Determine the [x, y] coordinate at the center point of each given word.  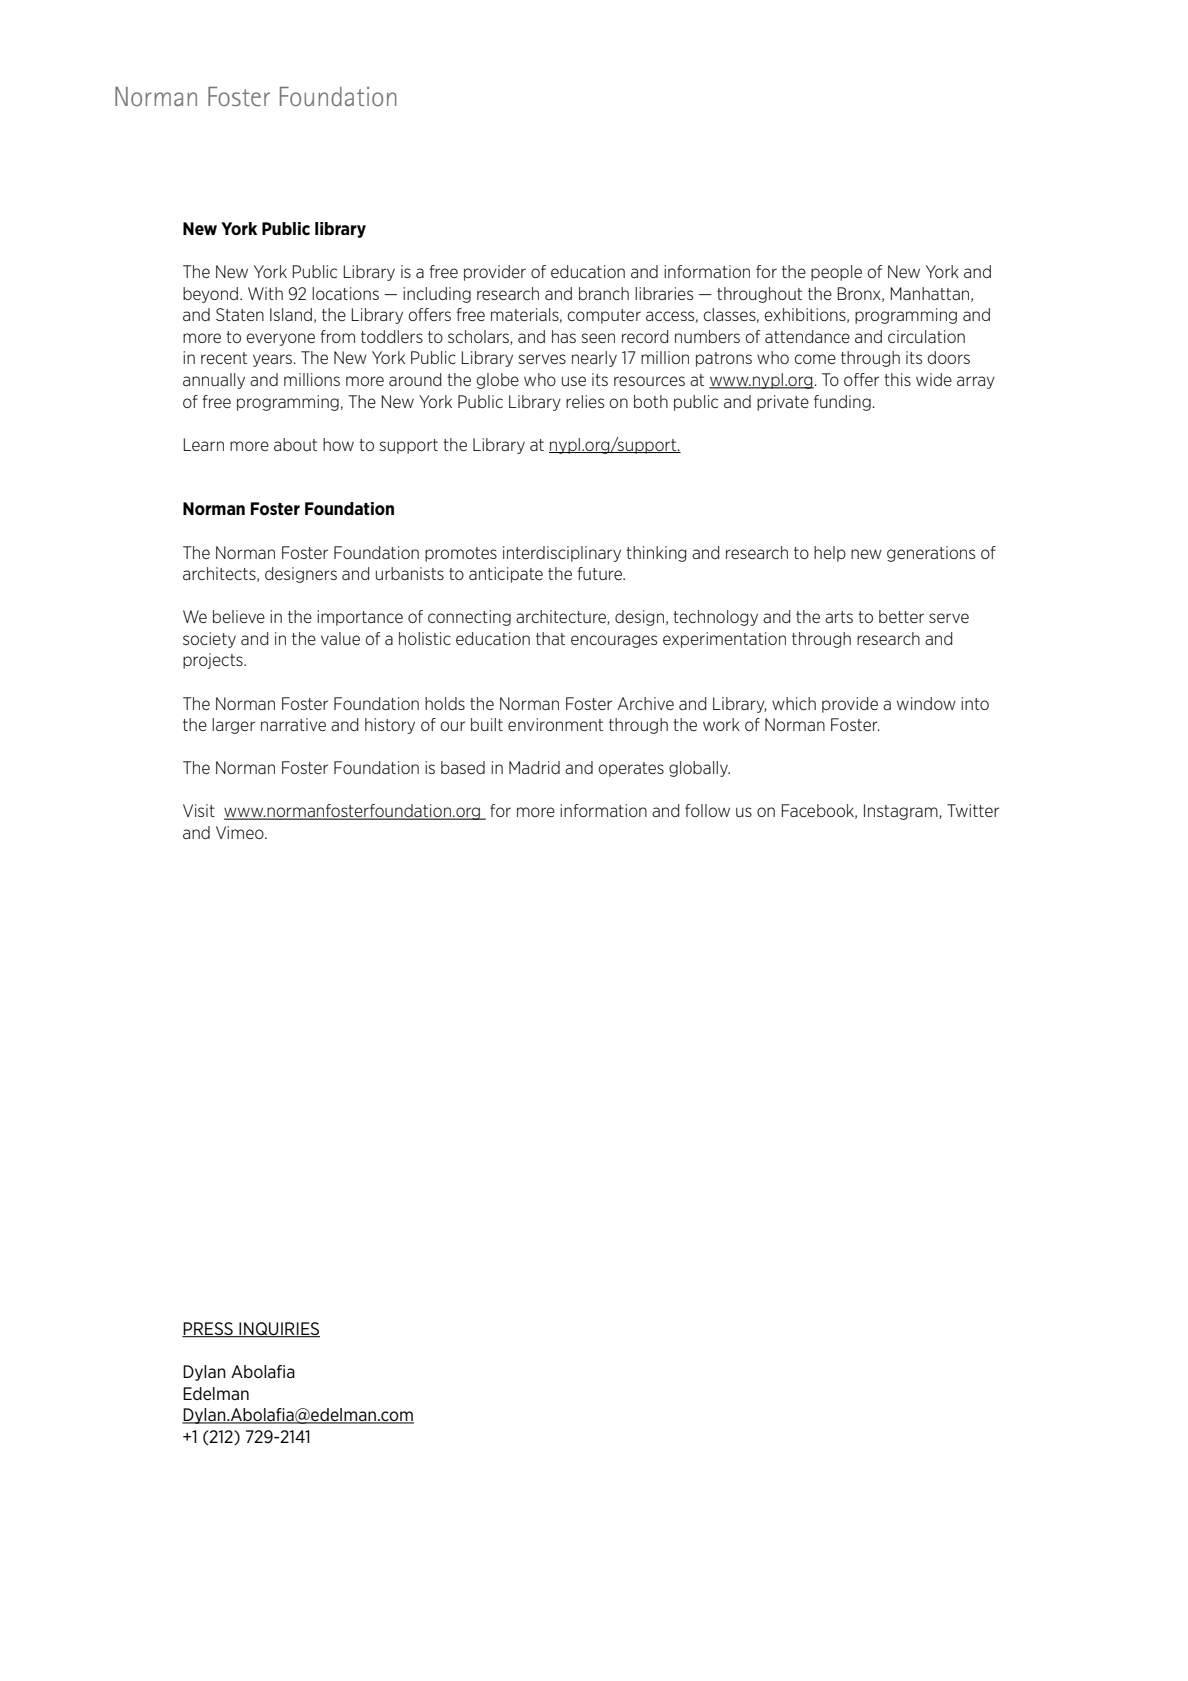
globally [699, 769]
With [265, 293]
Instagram [902, 812]
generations [931, 554]
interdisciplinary [562, 554]
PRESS [208, 1330]
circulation [926, 336]
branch [604, 293]
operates [631, 769]
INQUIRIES [278, 1330]
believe [239, 616]
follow [707, 810]
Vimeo [241, 832]
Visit [199, 810]
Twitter [973, 810]
